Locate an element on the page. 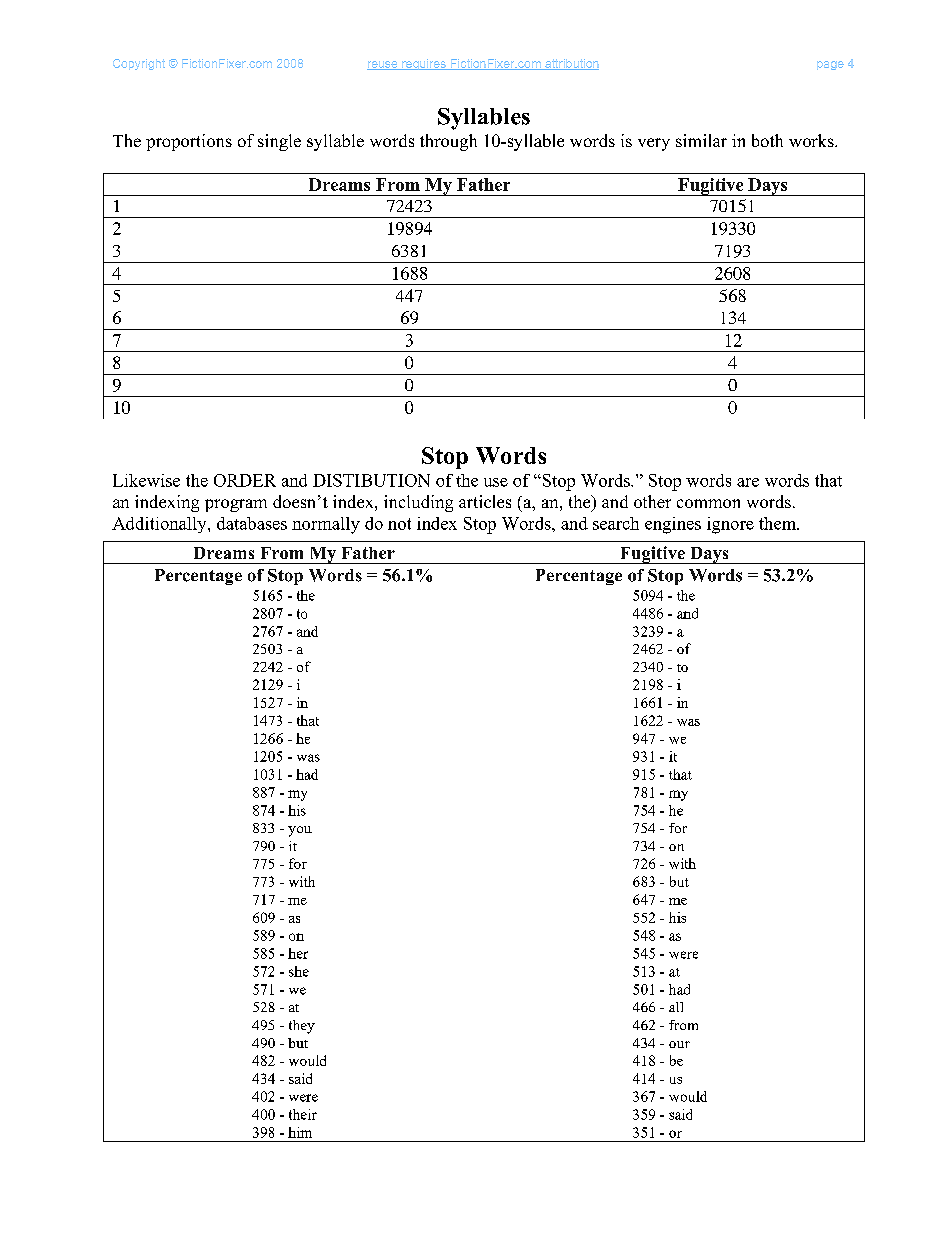 The width and height of the page is (952, 1233). our is located at coordinates (679, 1044).
